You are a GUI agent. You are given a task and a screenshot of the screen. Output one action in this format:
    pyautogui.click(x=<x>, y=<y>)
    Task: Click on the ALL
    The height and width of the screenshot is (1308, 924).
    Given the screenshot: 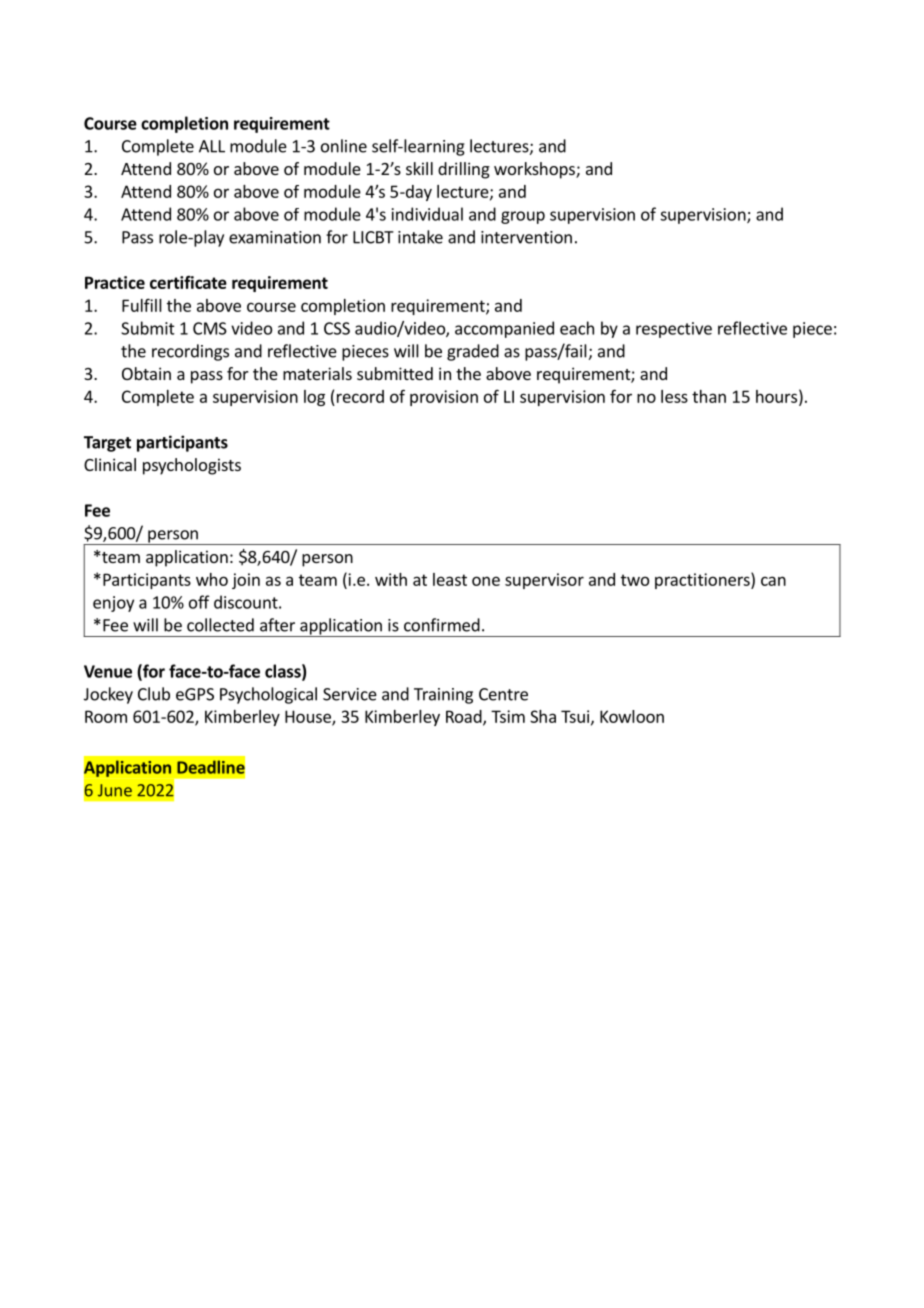 What is the action you would take?
    pyautogui.click(x=212, y=146)
